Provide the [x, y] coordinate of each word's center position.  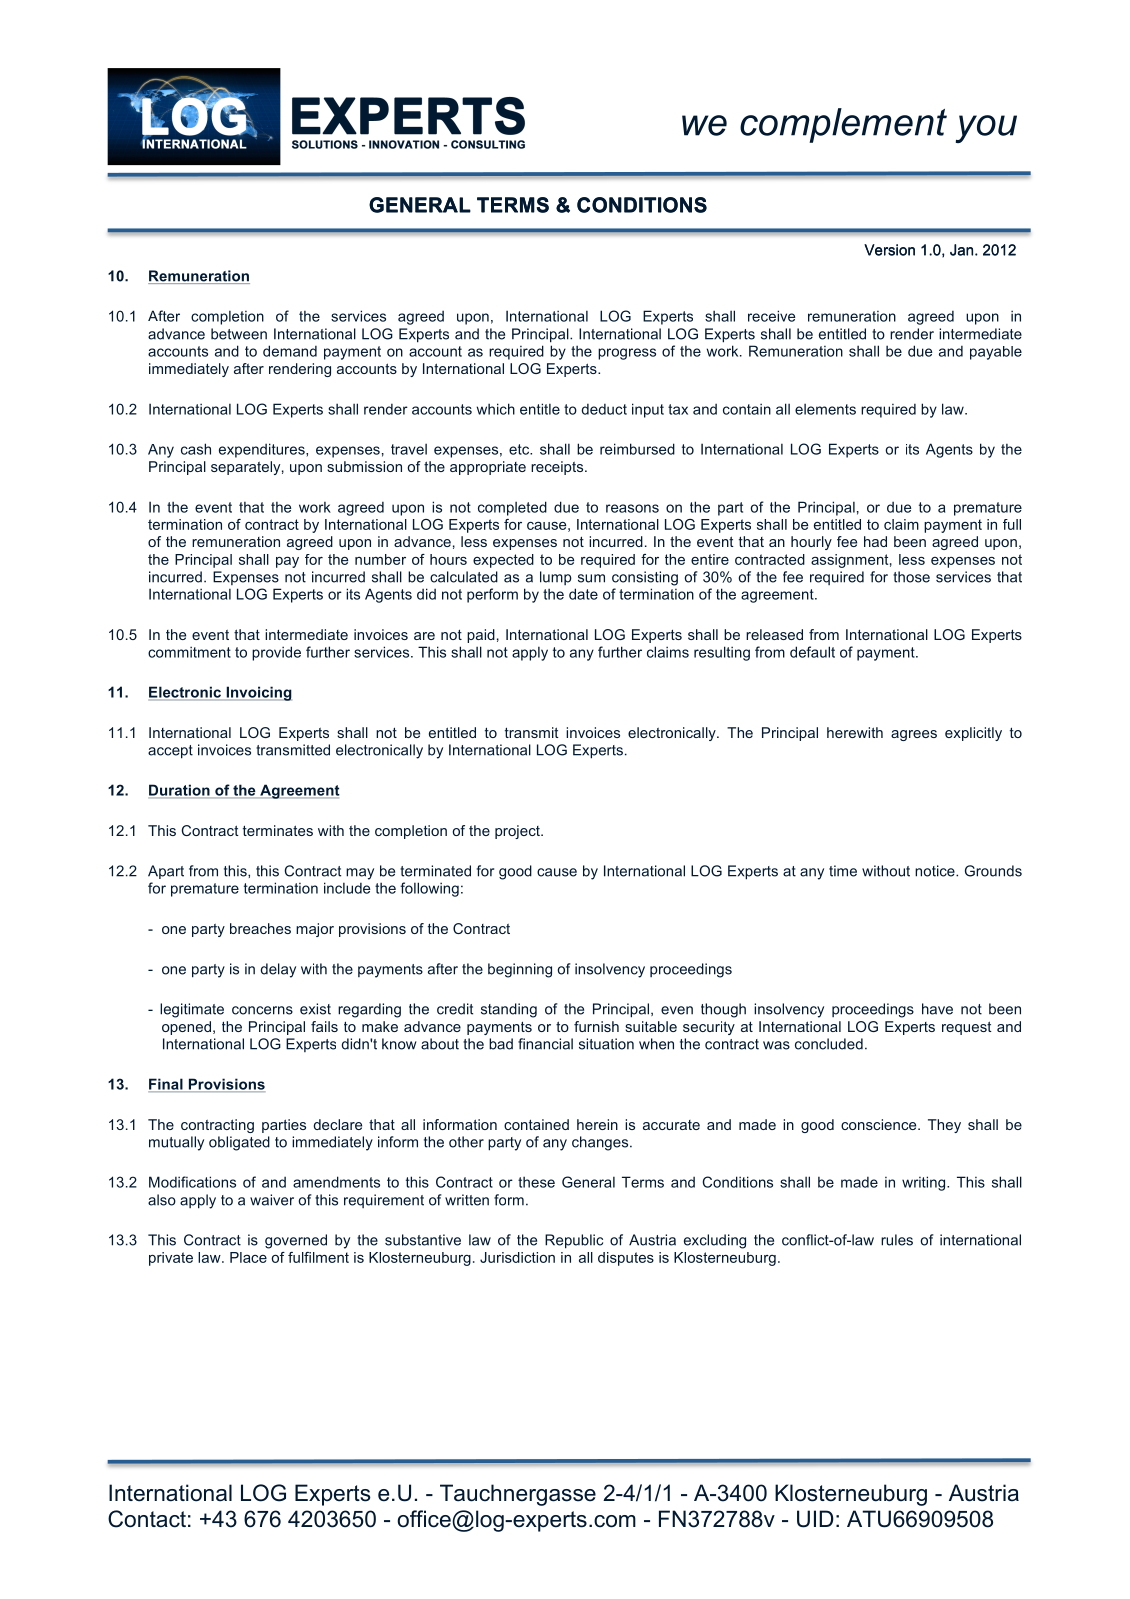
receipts [558, 468]
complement [843, 125]
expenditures [263, 450]
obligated [239, 1143]
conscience [880, 1124]
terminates [278, 830]
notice [936, 871]
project [518, 832]
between [239, 334]
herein [597, 1124]
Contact [147, 1519]
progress [627, 354]
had [875, 541]
